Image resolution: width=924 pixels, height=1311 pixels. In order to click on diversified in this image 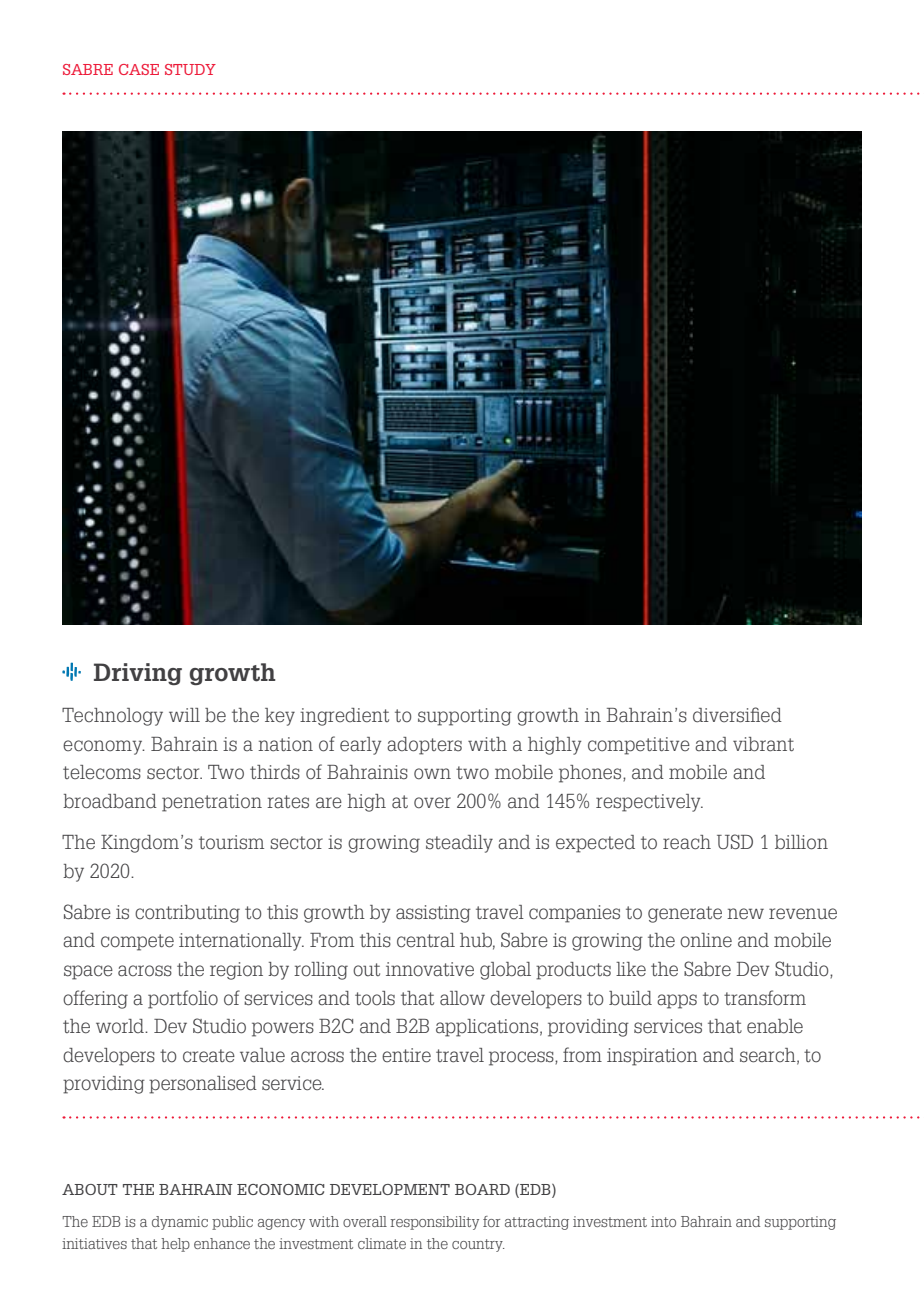, I will do `click(737, 715)`.
